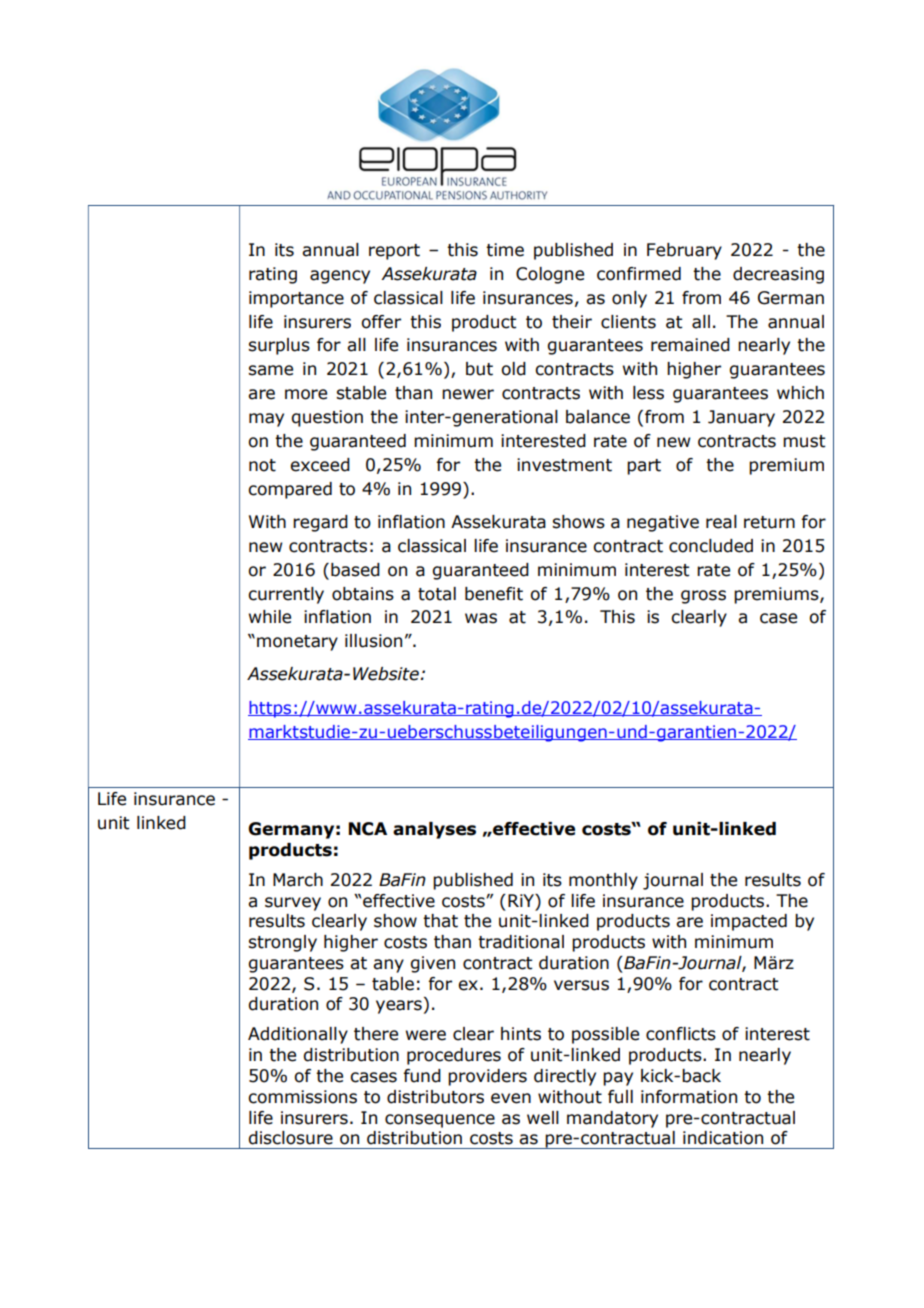 The image size is (924, 1308). What do you see at coordinates (302, 1097) in the screenshot?
I see `commissions` at bounding box center [302, 1097].
